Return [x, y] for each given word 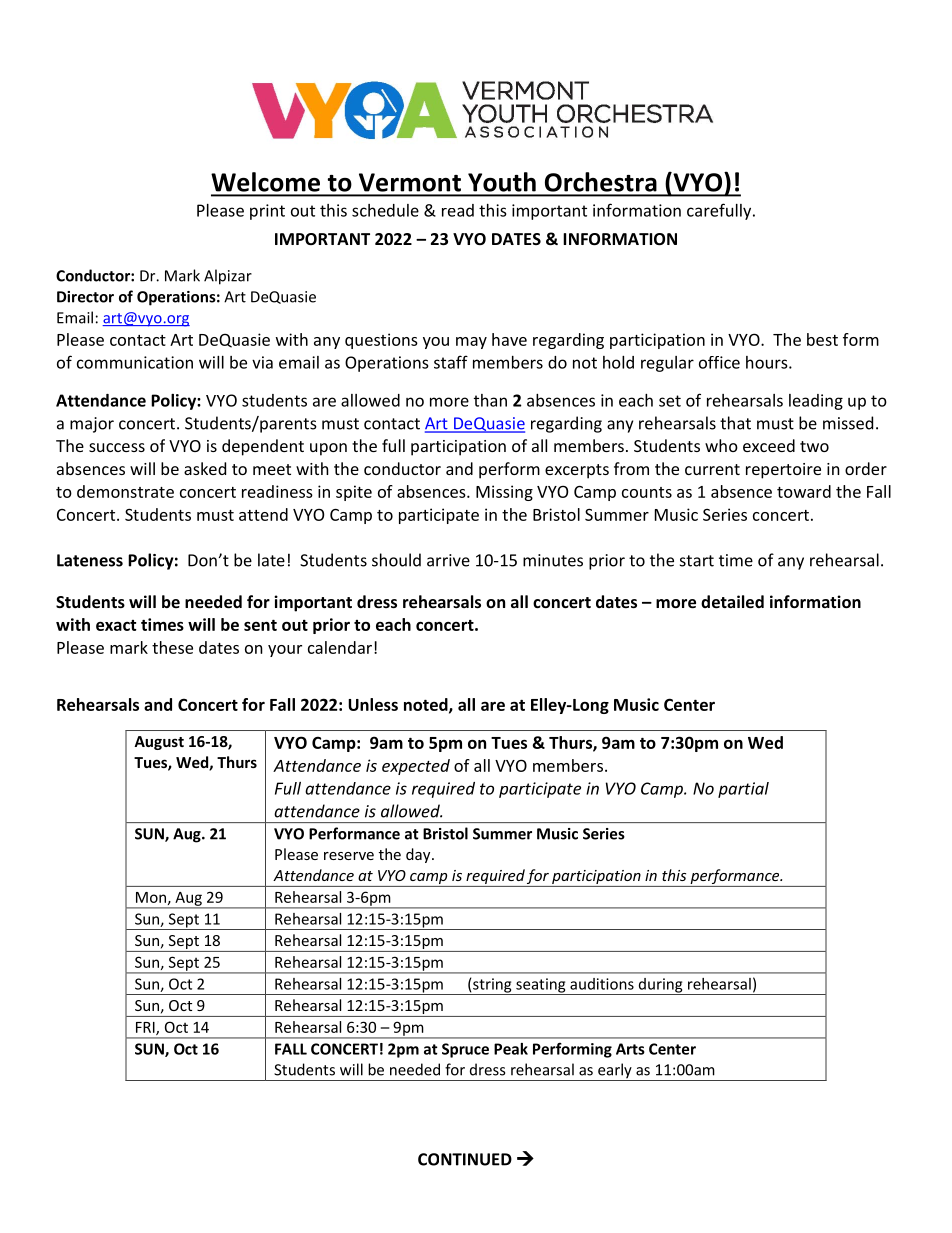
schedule [385, 210]
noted [427, 705]
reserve [349, 856]
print [267, 212]
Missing [504, 493]
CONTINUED [465, 1159]
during [660, 986]
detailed [732, 601]
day [419, 855]
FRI [146, 1028]
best [822, 339]
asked [205, 468]
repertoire [783, 471]
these [172, 647]
